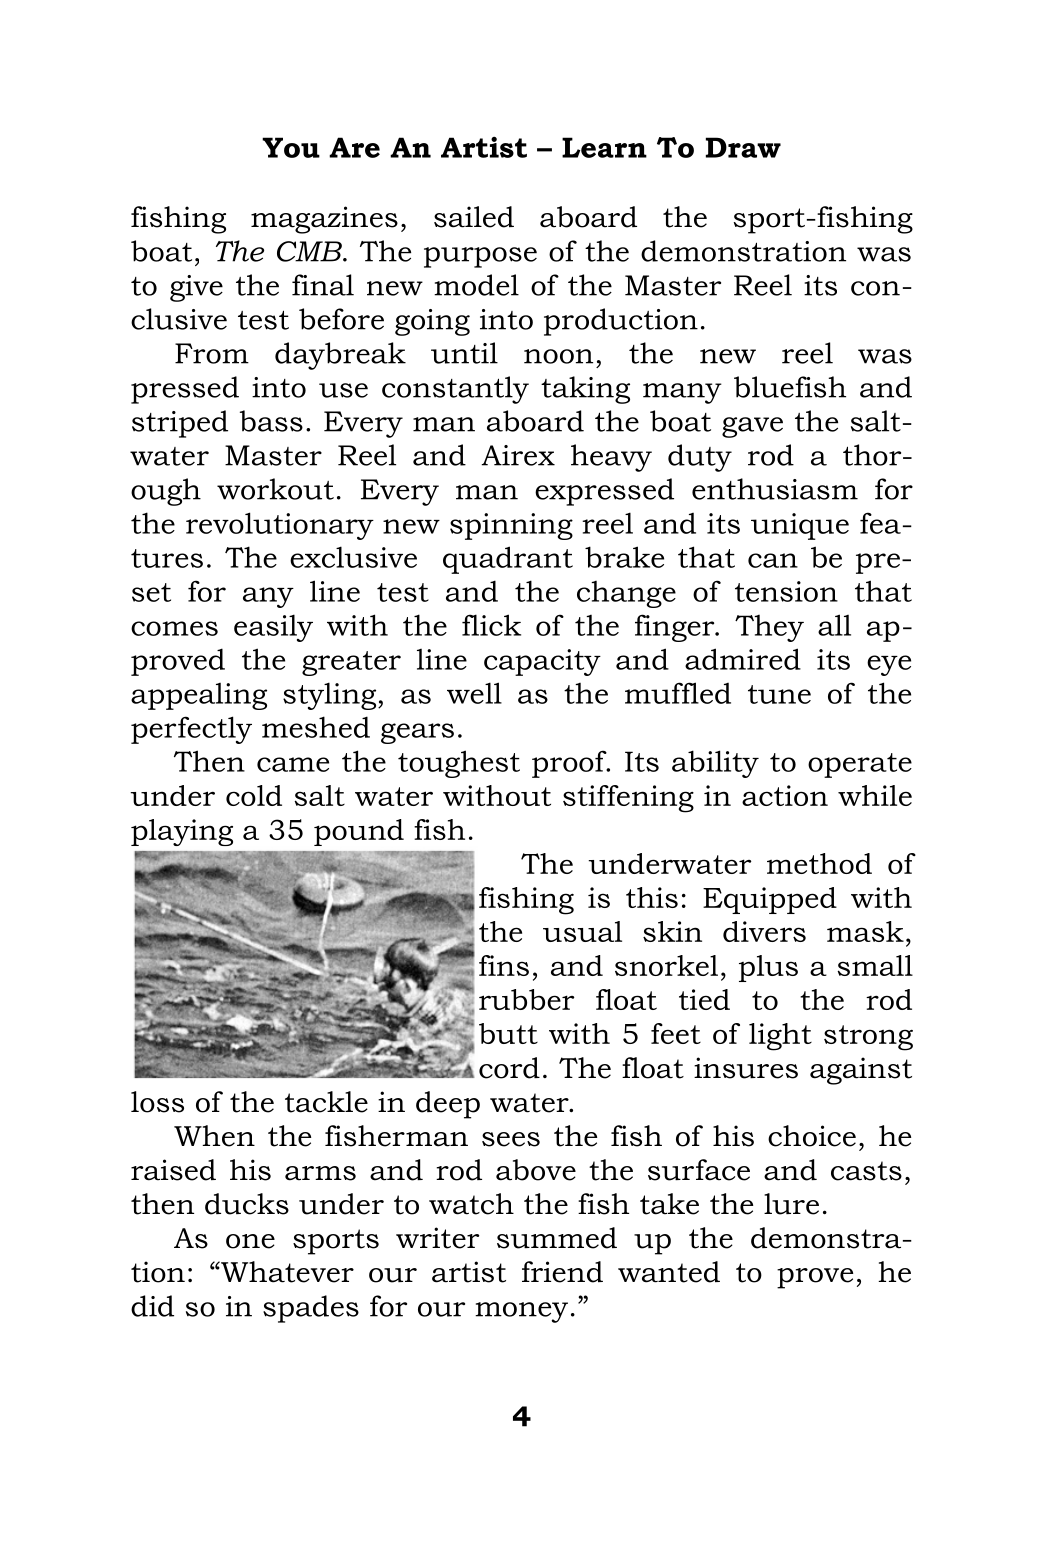 The height and width of the image is (1564, 1043). What do you see at coordinates (273, 628) in the image?
I see `easily` at bounding box center [273, 628].
